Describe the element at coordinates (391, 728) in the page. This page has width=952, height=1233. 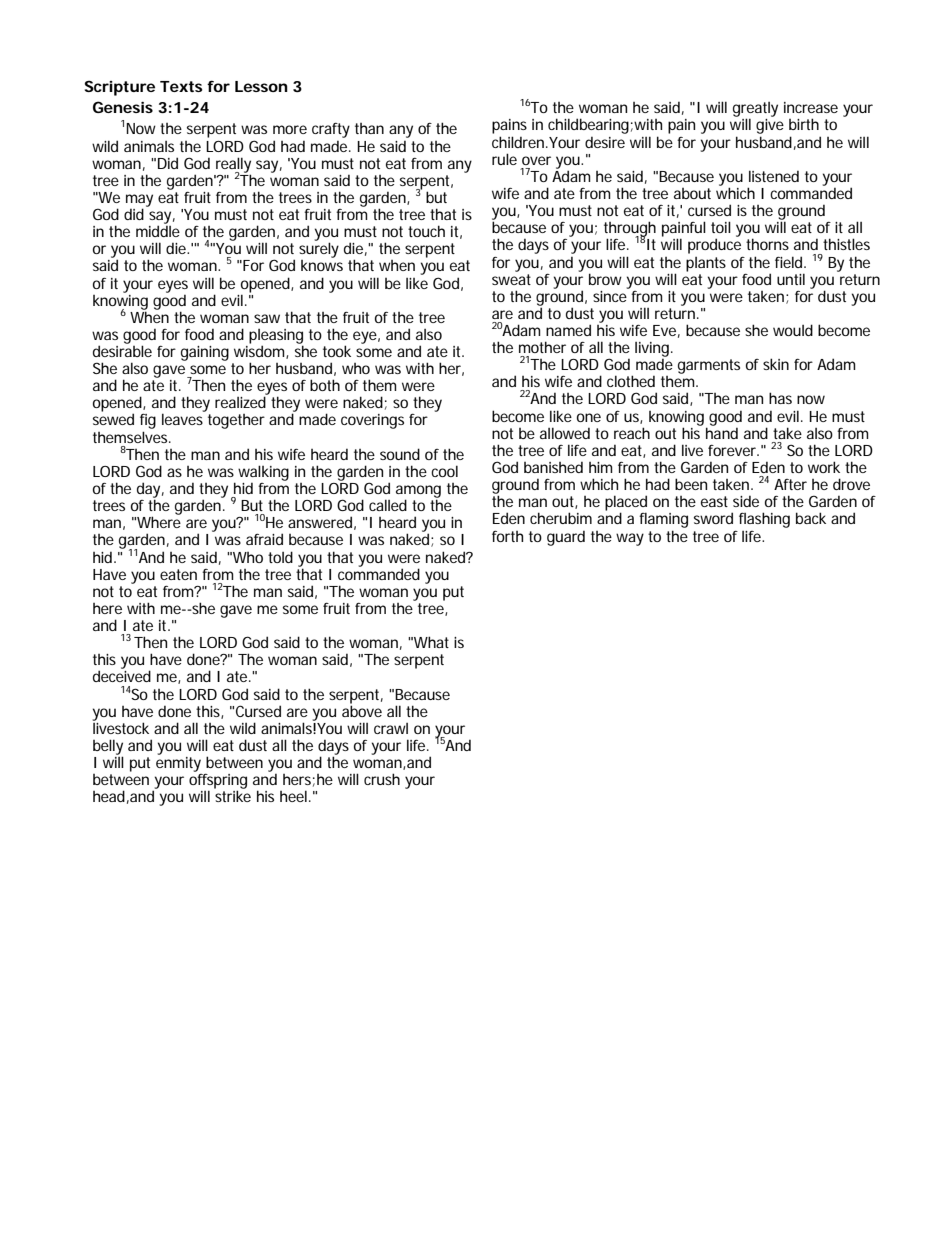
I see `crawl` at that location.
